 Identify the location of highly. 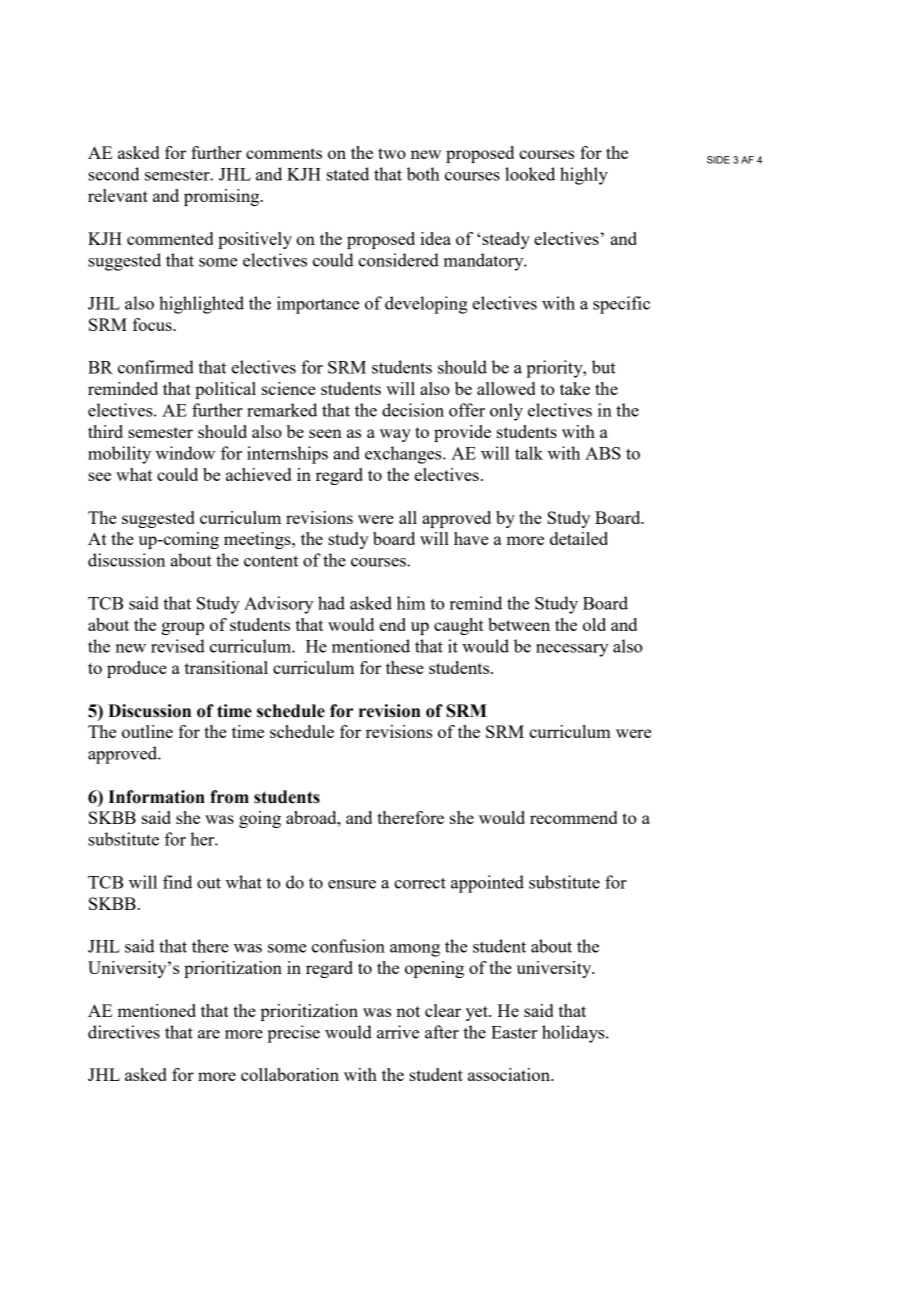
(584, 176).
